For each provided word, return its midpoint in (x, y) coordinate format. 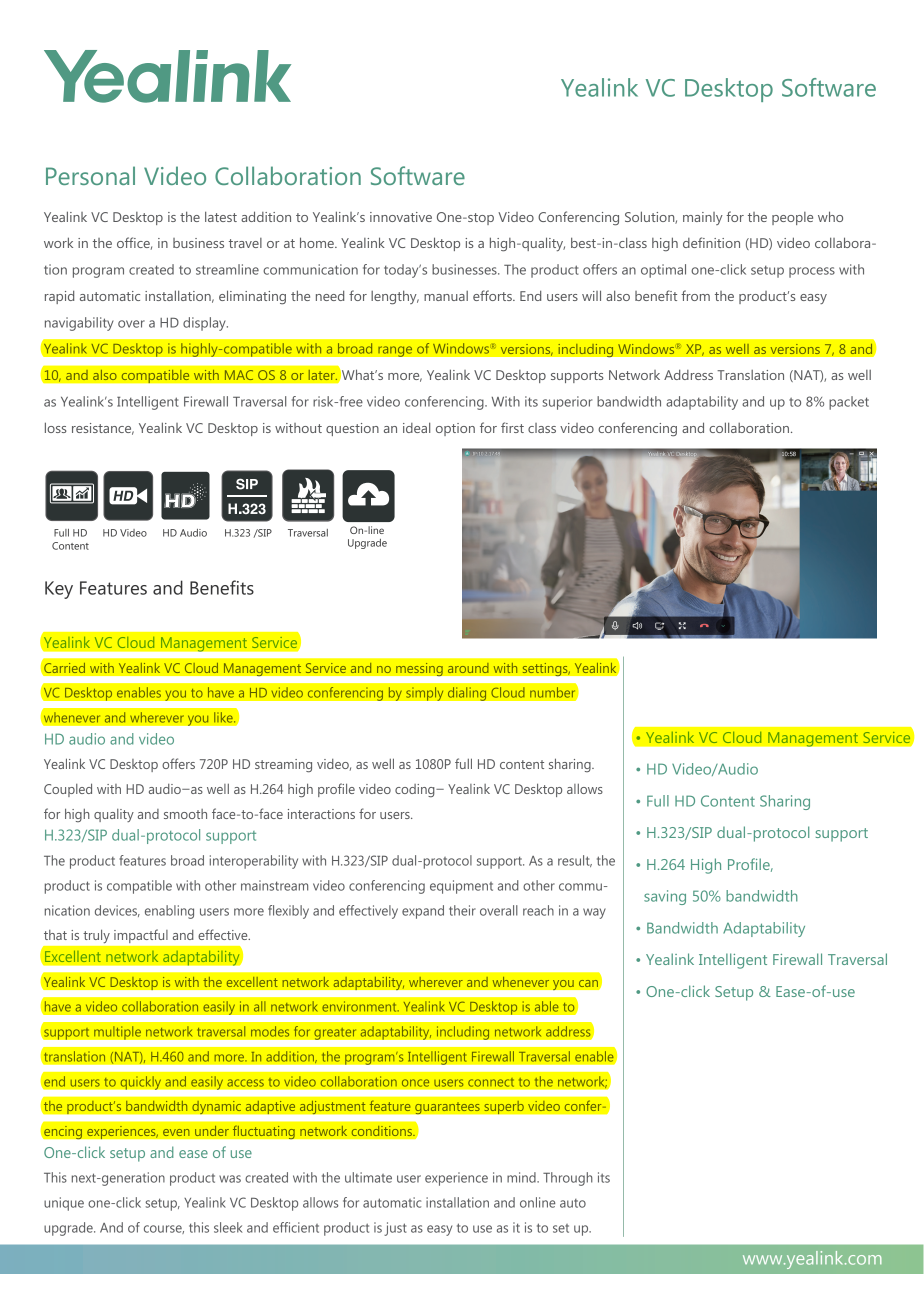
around (468, 668)
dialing (467, 694)
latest (221, 216)
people (792, 218)
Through (568, 1179)
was (230, 1179)
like (224, 717)
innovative (401, 217)
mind (522, 1177)
